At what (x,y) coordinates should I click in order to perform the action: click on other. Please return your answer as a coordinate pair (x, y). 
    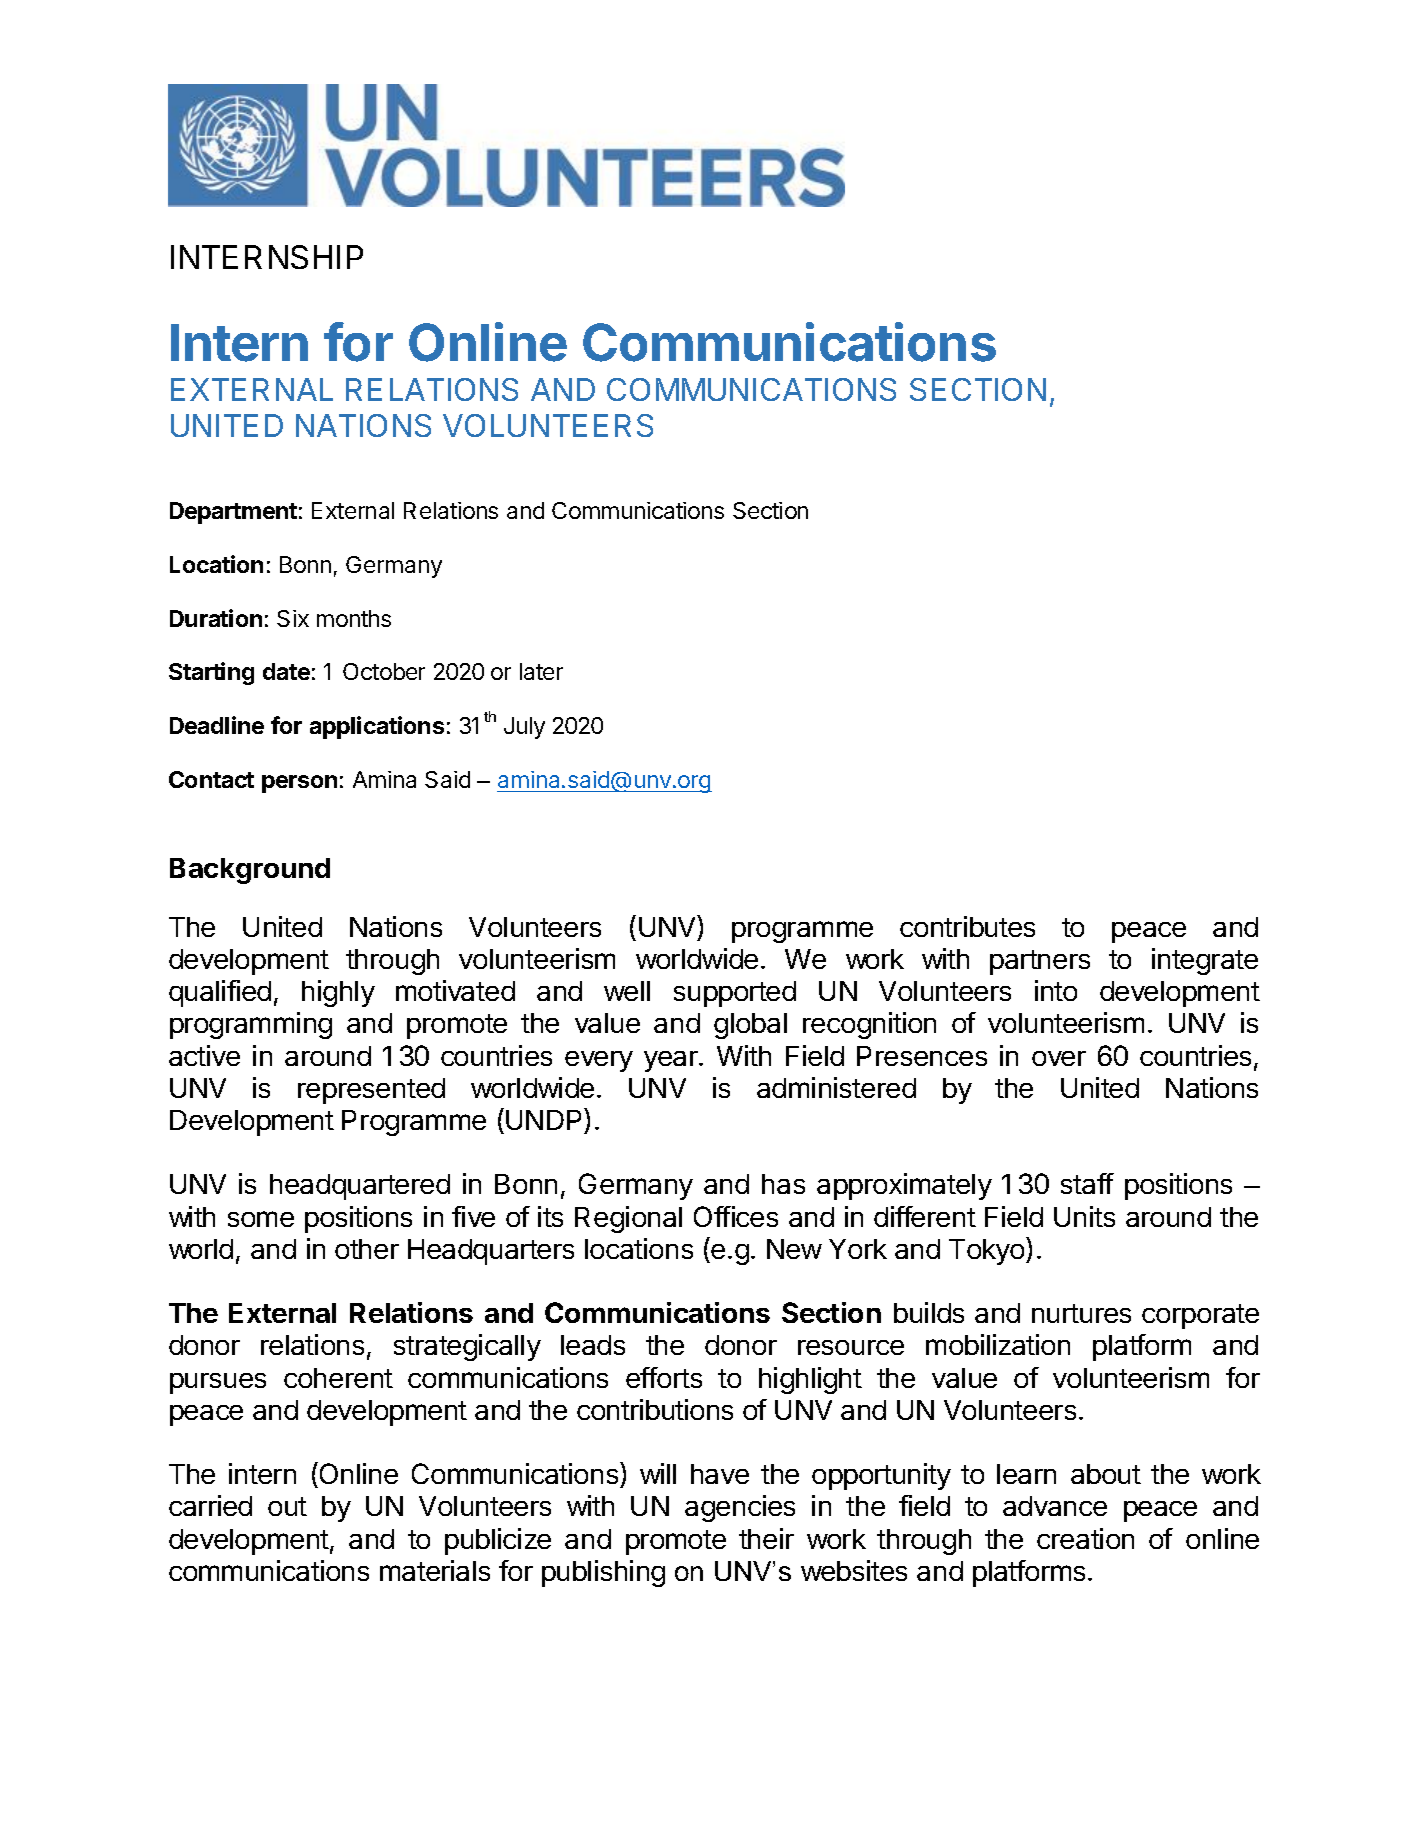
    Looking at the image, I should click on (367, 1249).
